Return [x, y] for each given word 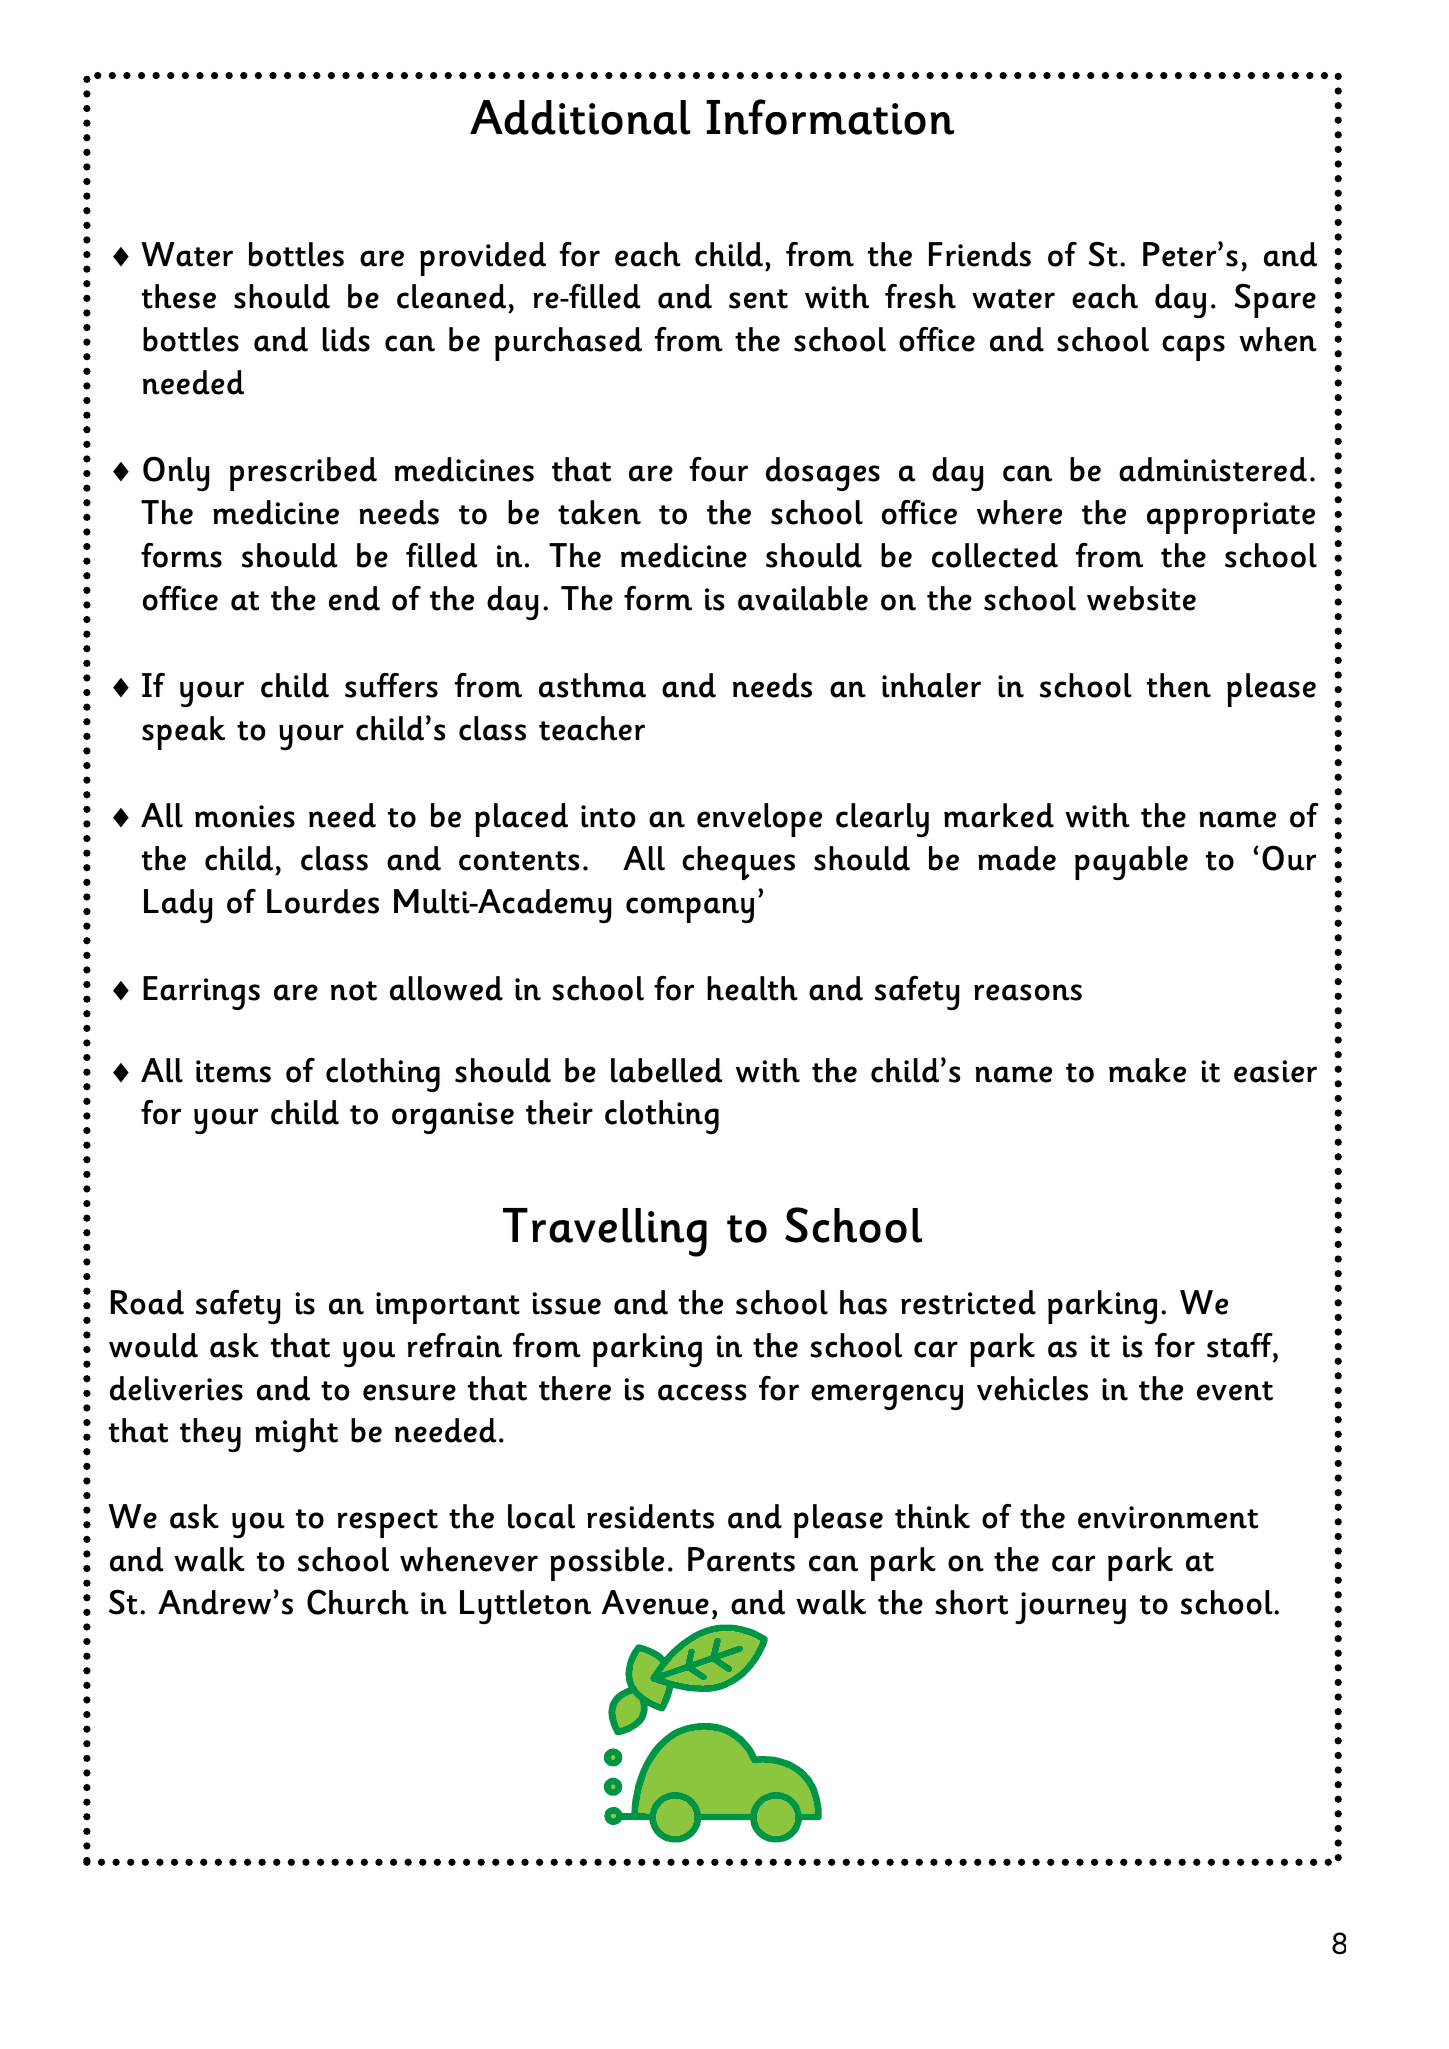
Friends [980, 254]
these [179, 296]
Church [358, 1602]
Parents [741, 1559]
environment [1168, 1517]
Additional [580, 117]
